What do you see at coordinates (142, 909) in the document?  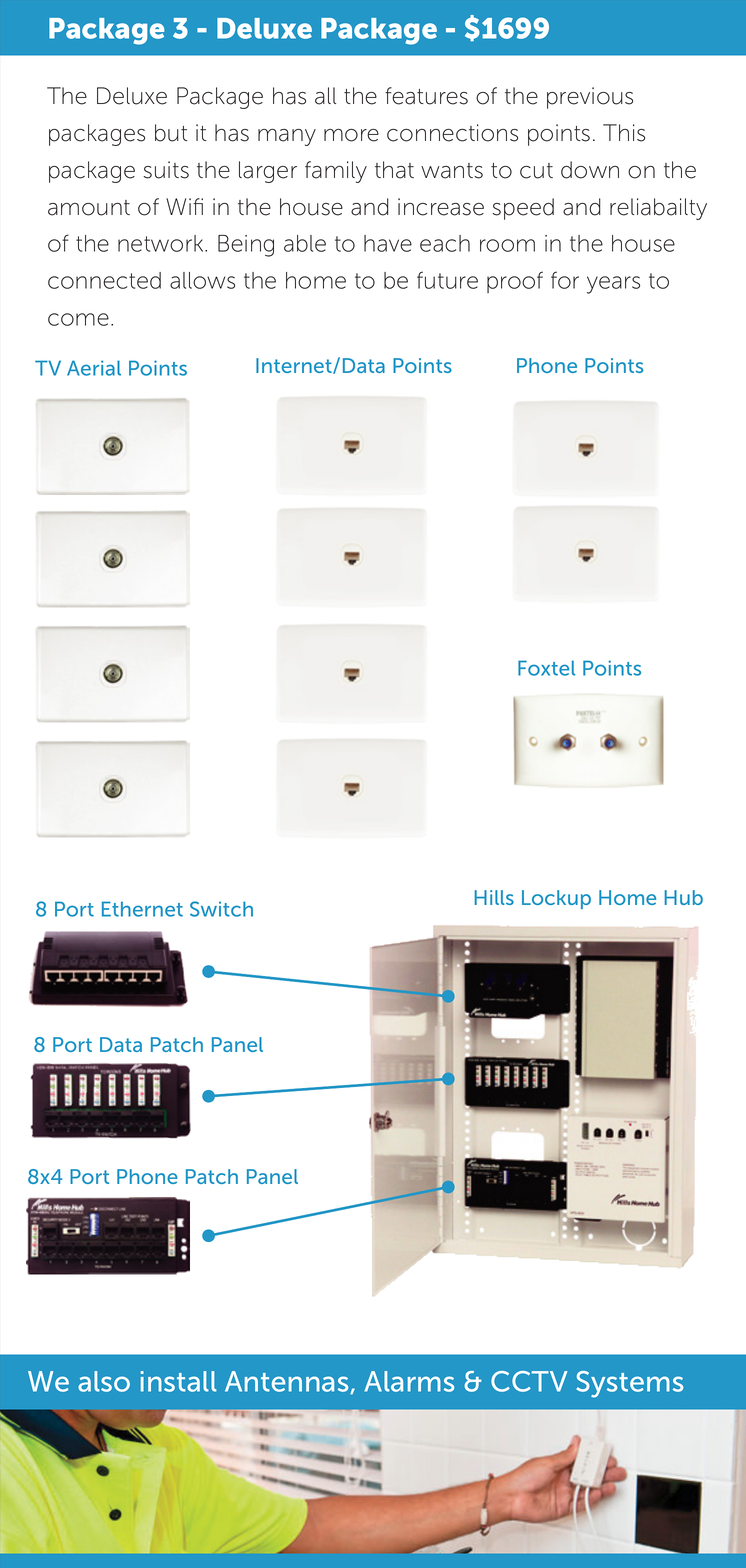 I see `Ethernet` at bounding box center [142, 909].
